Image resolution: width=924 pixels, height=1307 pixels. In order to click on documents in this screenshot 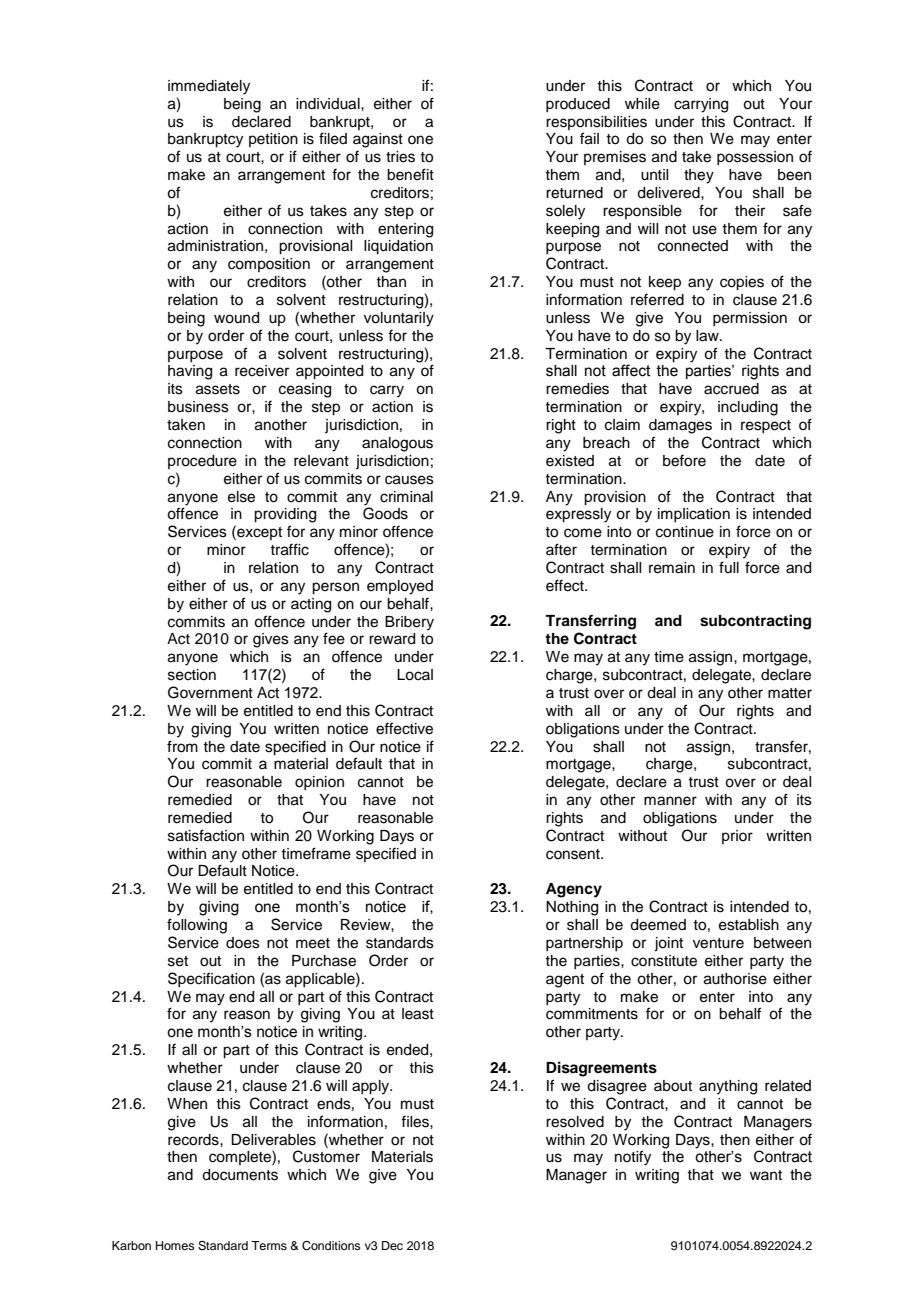, I will do `click(240, 1175)`.
